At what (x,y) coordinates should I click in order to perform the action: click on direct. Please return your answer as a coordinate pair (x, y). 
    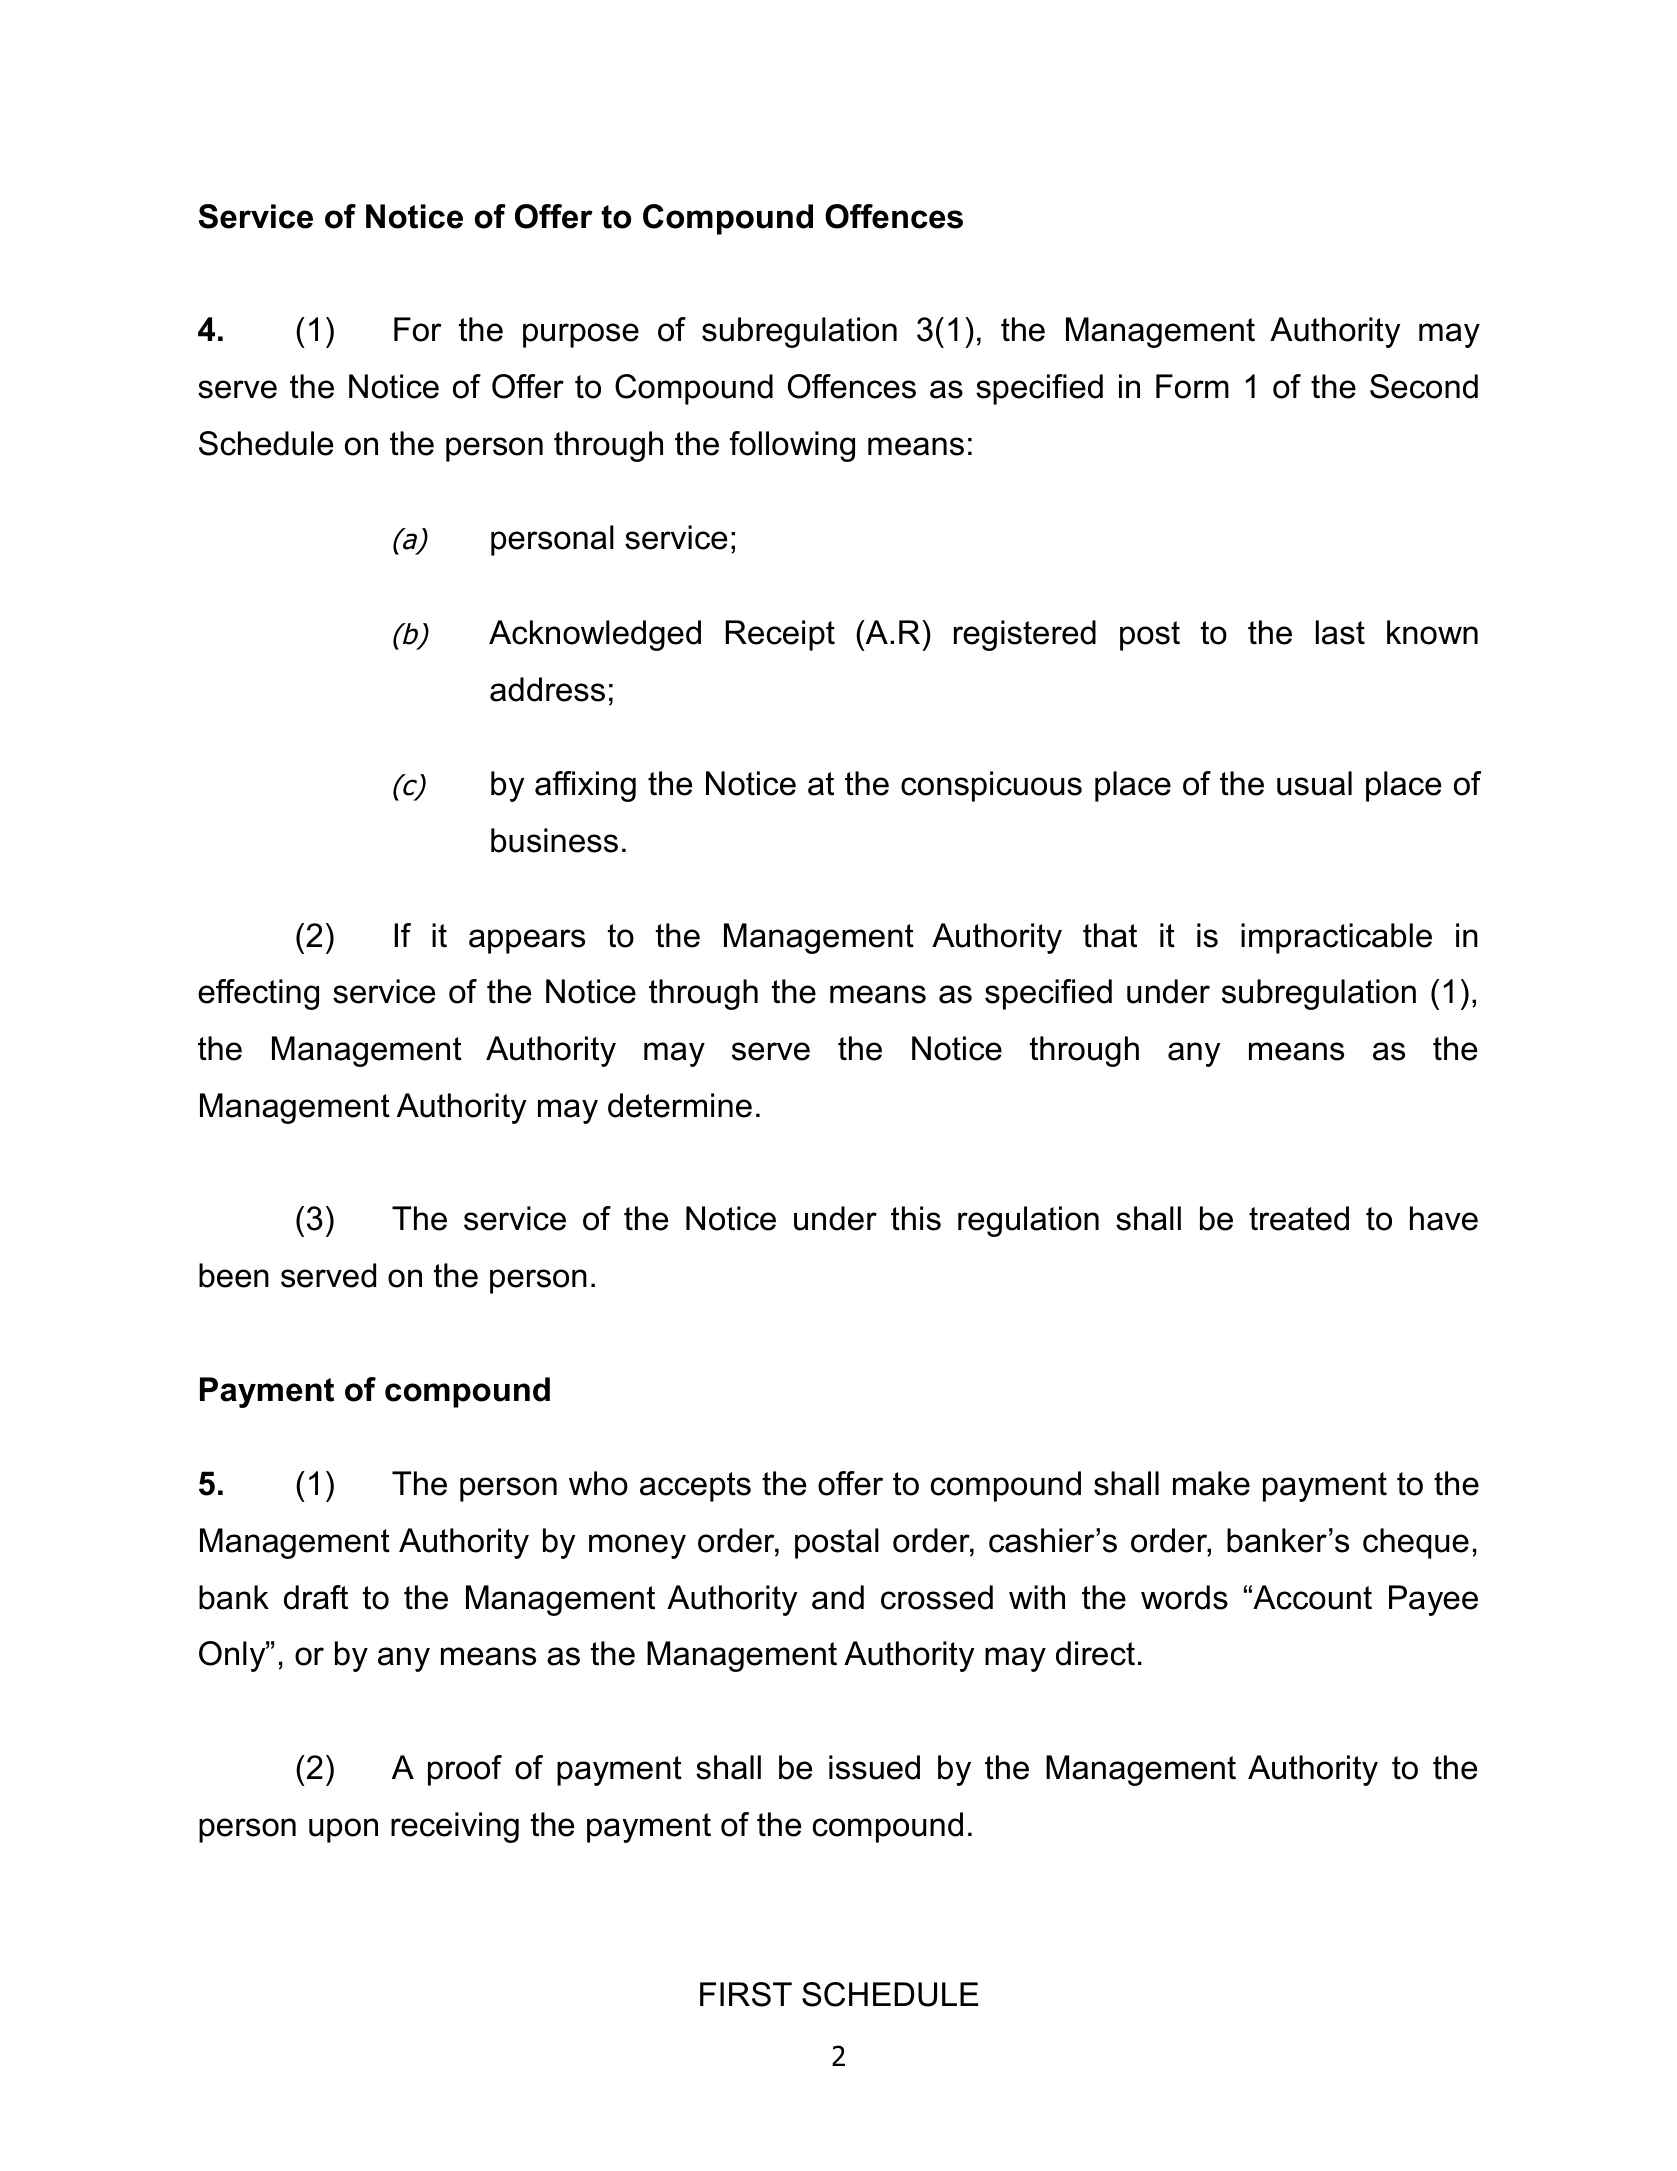
    Looking at the image, I should click on (1095, 1653).
